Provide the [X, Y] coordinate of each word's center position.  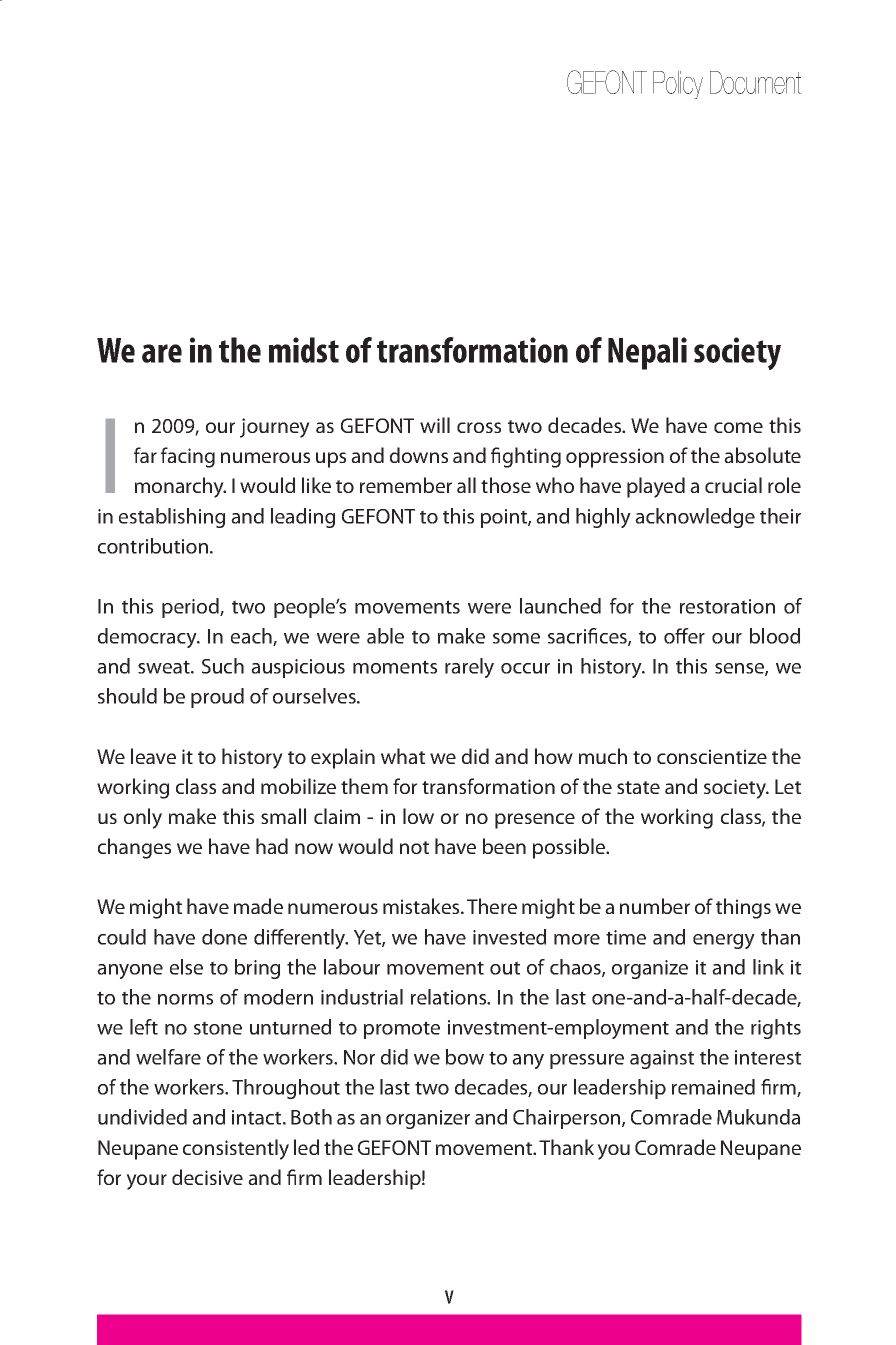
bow [465, 1057]
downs [419, 455]
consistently [236, 1149]
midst [304, 350]
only [143, 818]
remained [713, 1087]
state [638, 787]
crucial [733, 485]
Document [755, 82]
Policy [678, 85]
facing [188, 457]
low [418, 816]
